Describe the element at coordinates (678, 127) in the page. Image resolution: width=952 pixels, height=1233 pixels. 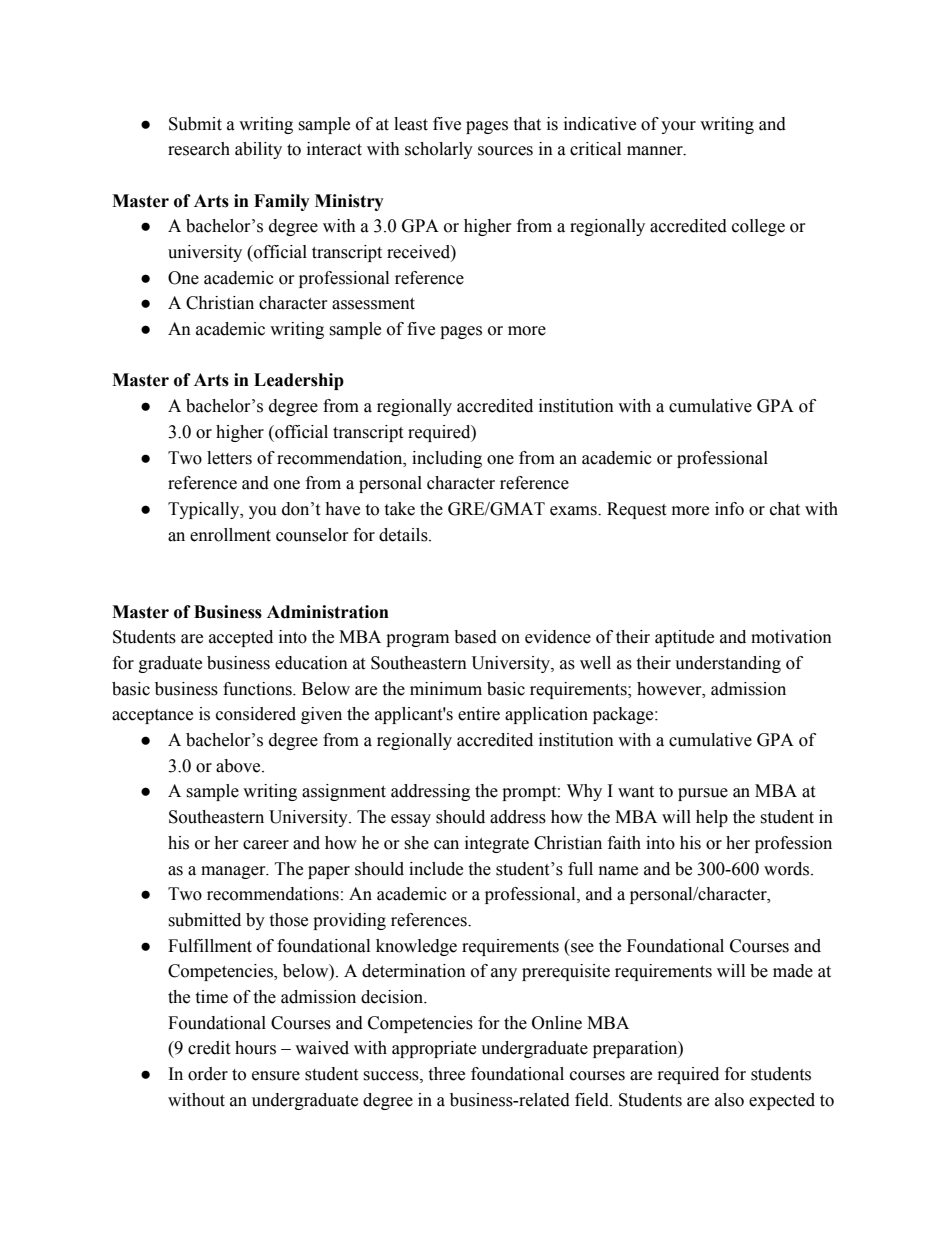
I see `your` at that location.
